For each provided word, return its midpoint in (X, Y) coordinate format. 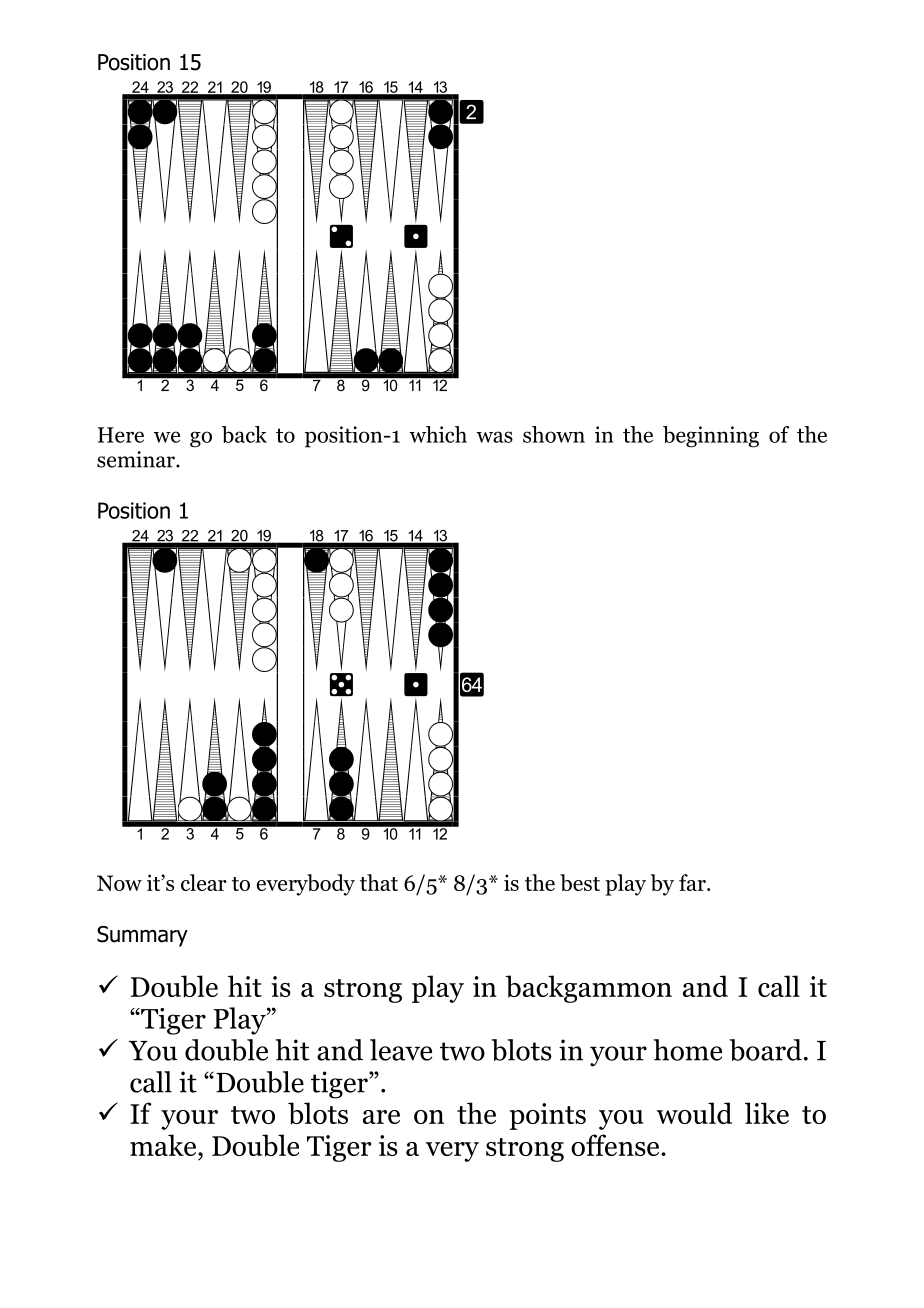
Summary (142, 936)
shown (554, 434)
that (379, 882)
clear (204, 882)
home (687, 1050)
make (164, 1145)
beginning (711, 437)
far (693, 882)
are (381, 1117)
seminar (137, 459)
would (694, 1113)
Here (121, 435)
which (438, 434)
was (494, 437)
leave (401, 1050)
